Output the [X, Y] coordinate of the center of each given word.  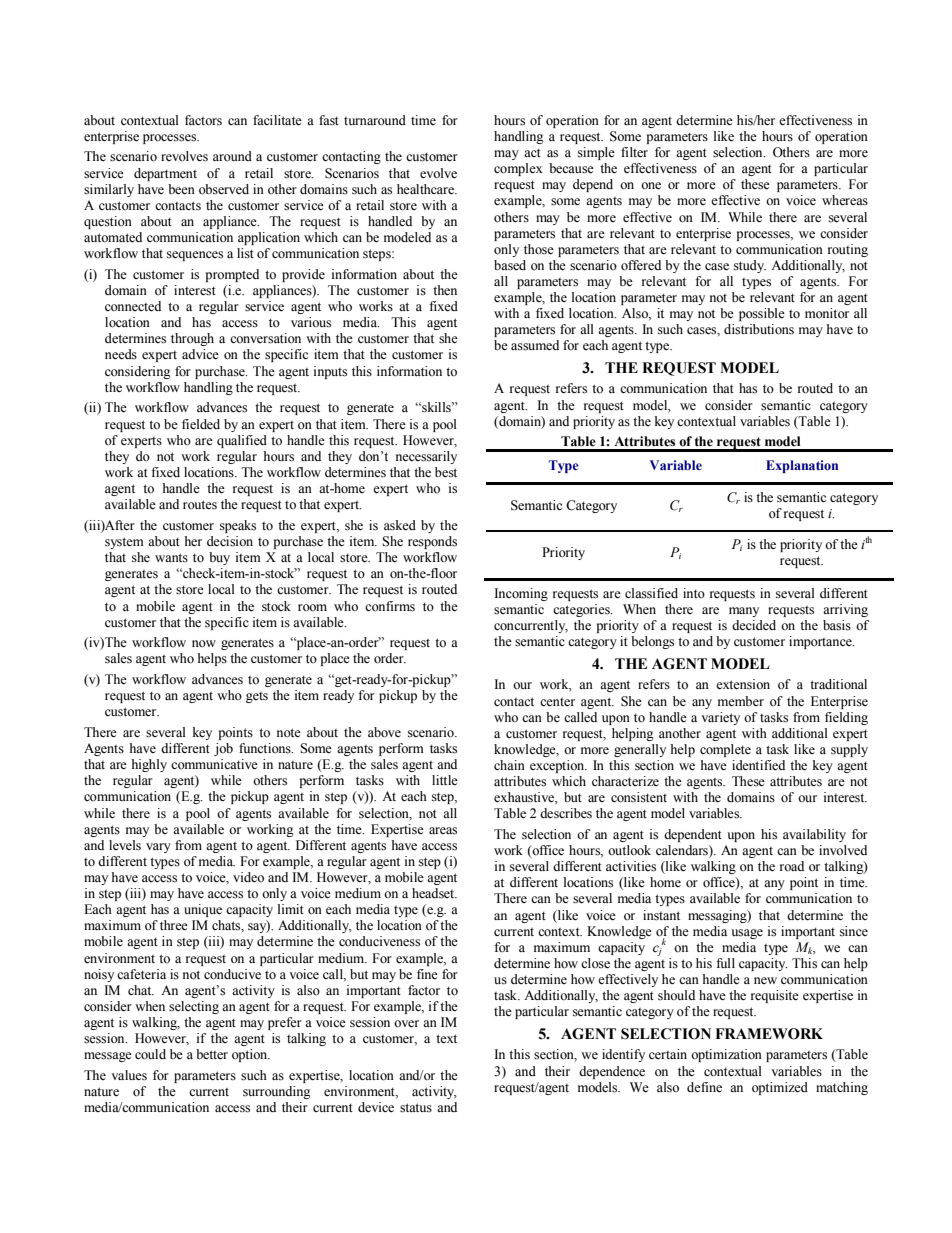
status [416, 1108]
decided [754, 625]
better [212, 1054]
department [165, 174]
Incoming [521, 594]
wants [171, 557]
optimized [780, 1088]
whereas [845, 200]
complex [518, 169]
